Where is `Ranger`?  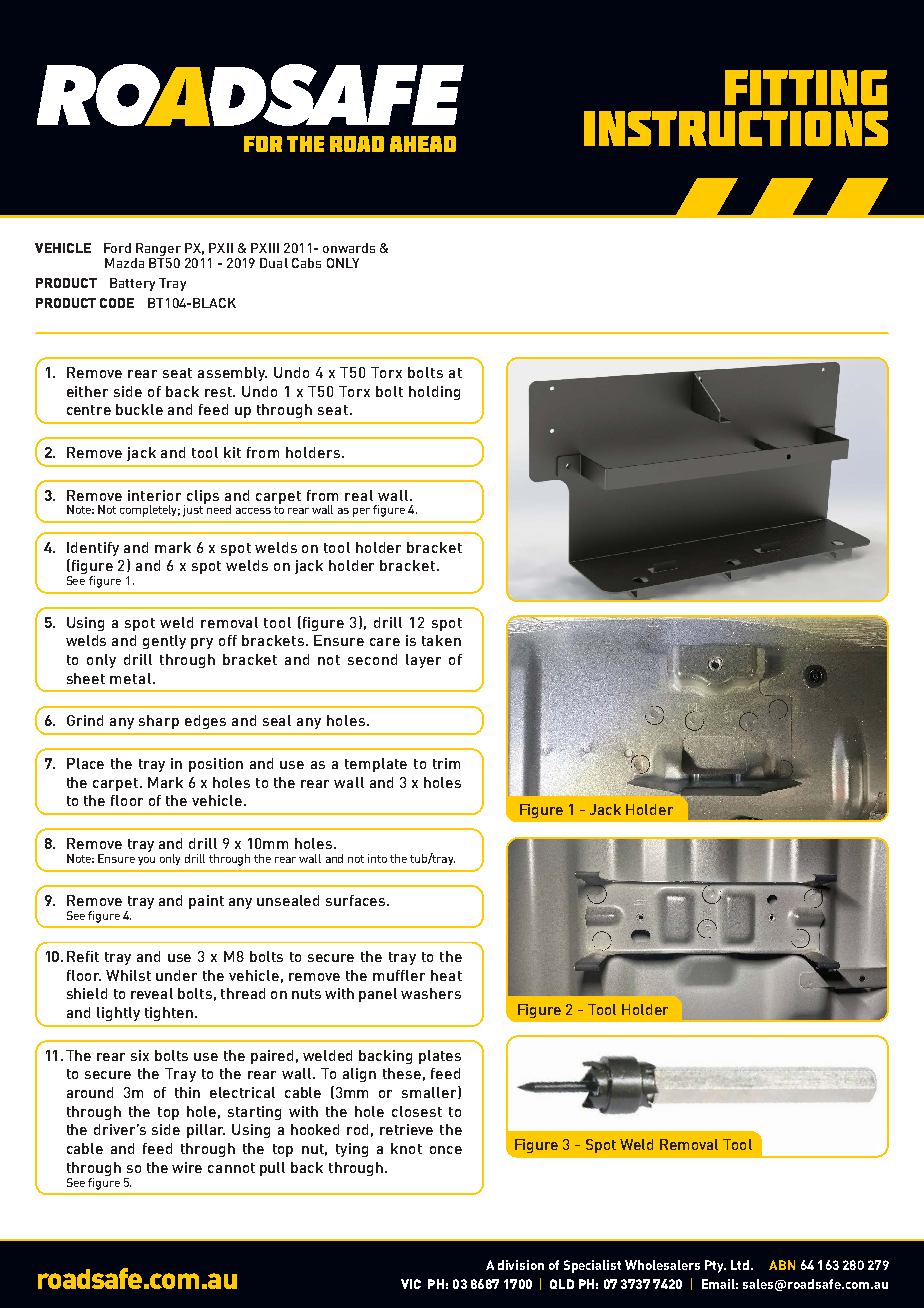
Ranger is located at coordinates (158, 249).
